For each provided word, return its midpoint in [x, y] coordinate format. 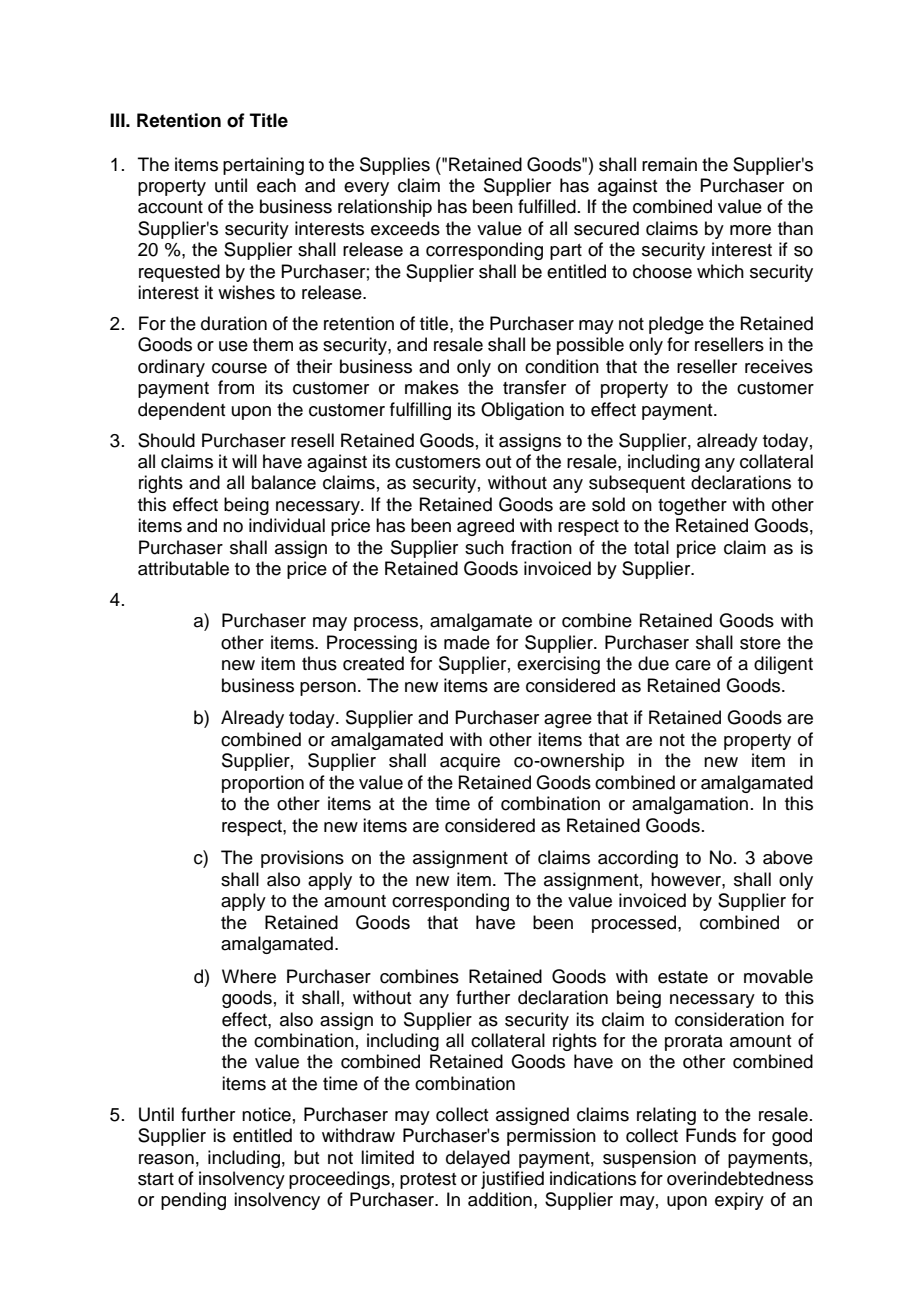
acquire [470, 762]
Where [249, 976]
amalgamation [690, 805]
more [750, 230]
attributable [183, 568]
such [484, 547]
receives [779, 366]
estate [683, 977]
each [276, 185]
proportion [263, 784]
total [651, 547]
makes [432, 387]
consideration [729, 1019]
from [236, 387]
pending [193, 1201]
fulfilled [547, 206]
